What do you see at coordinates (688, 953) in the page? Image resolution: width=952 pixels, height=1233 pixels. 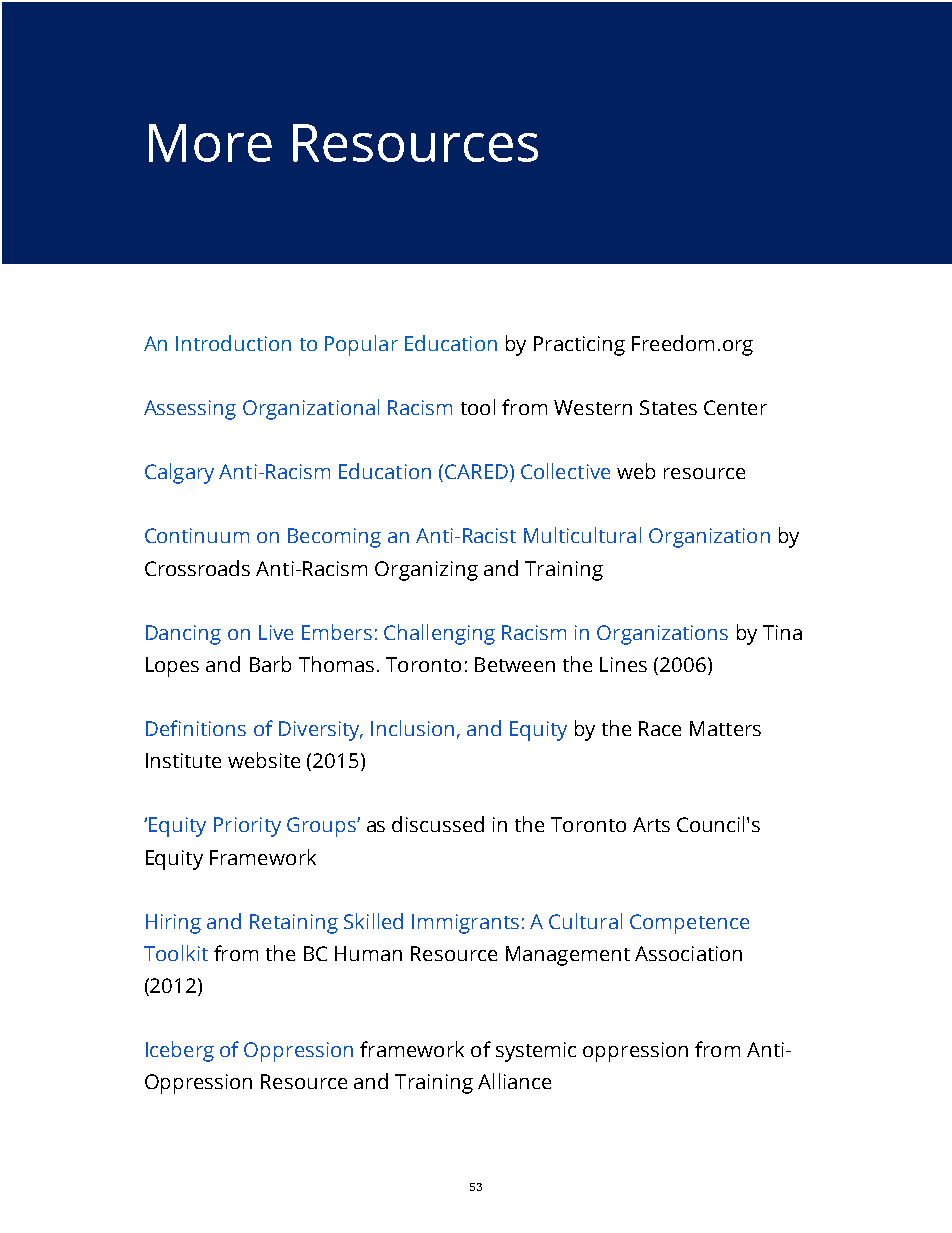 I see `Association` at bounding box center [688, 953].
